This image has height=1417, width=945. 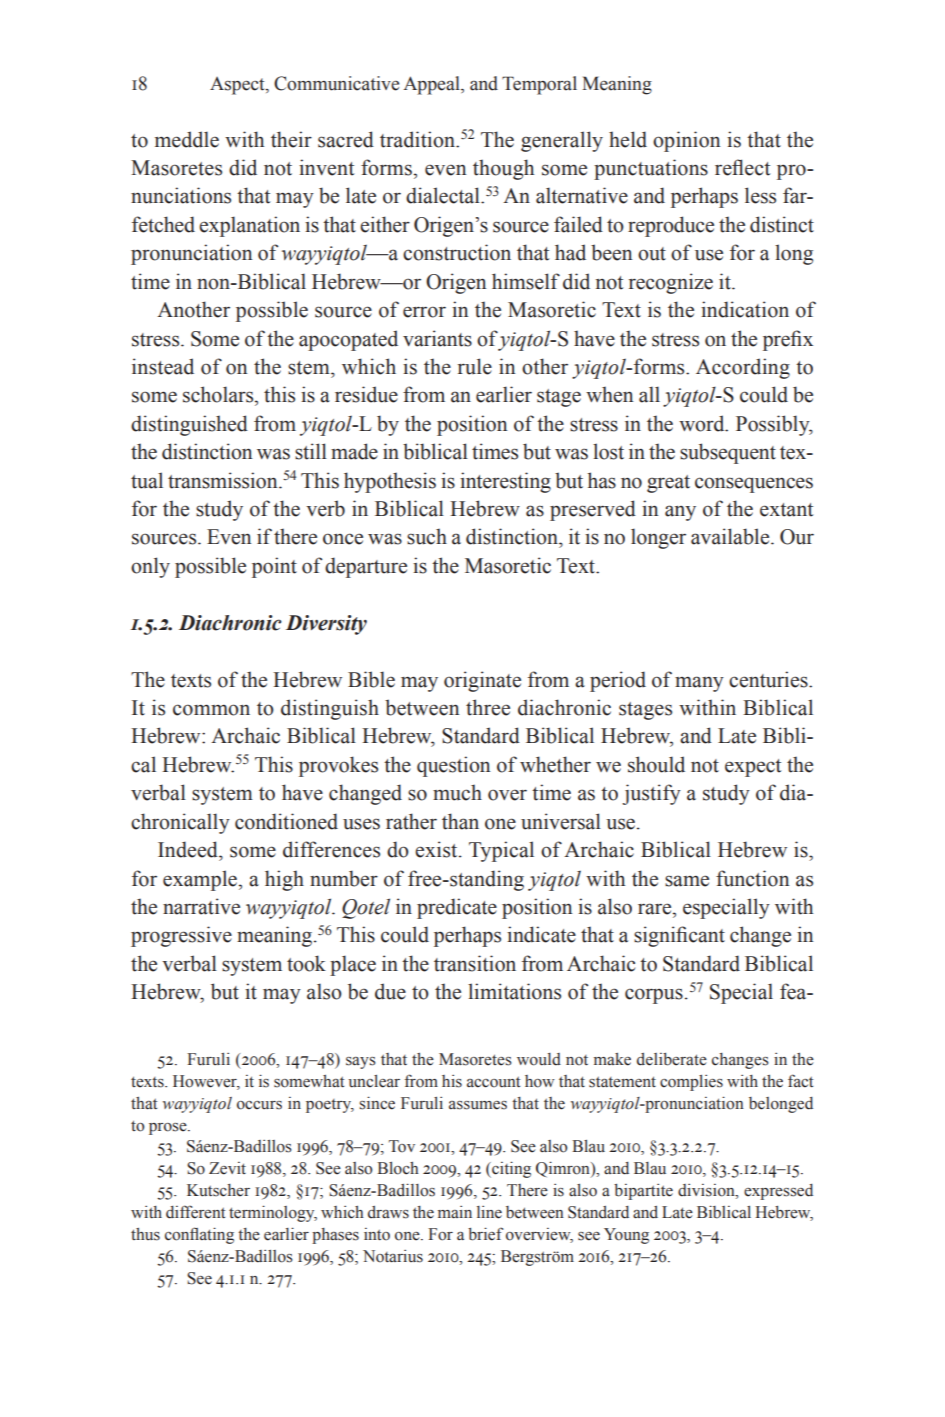 What do you see at coordinates (311, 451) in the image?
I see `still` at bounding box center [311, 451].
